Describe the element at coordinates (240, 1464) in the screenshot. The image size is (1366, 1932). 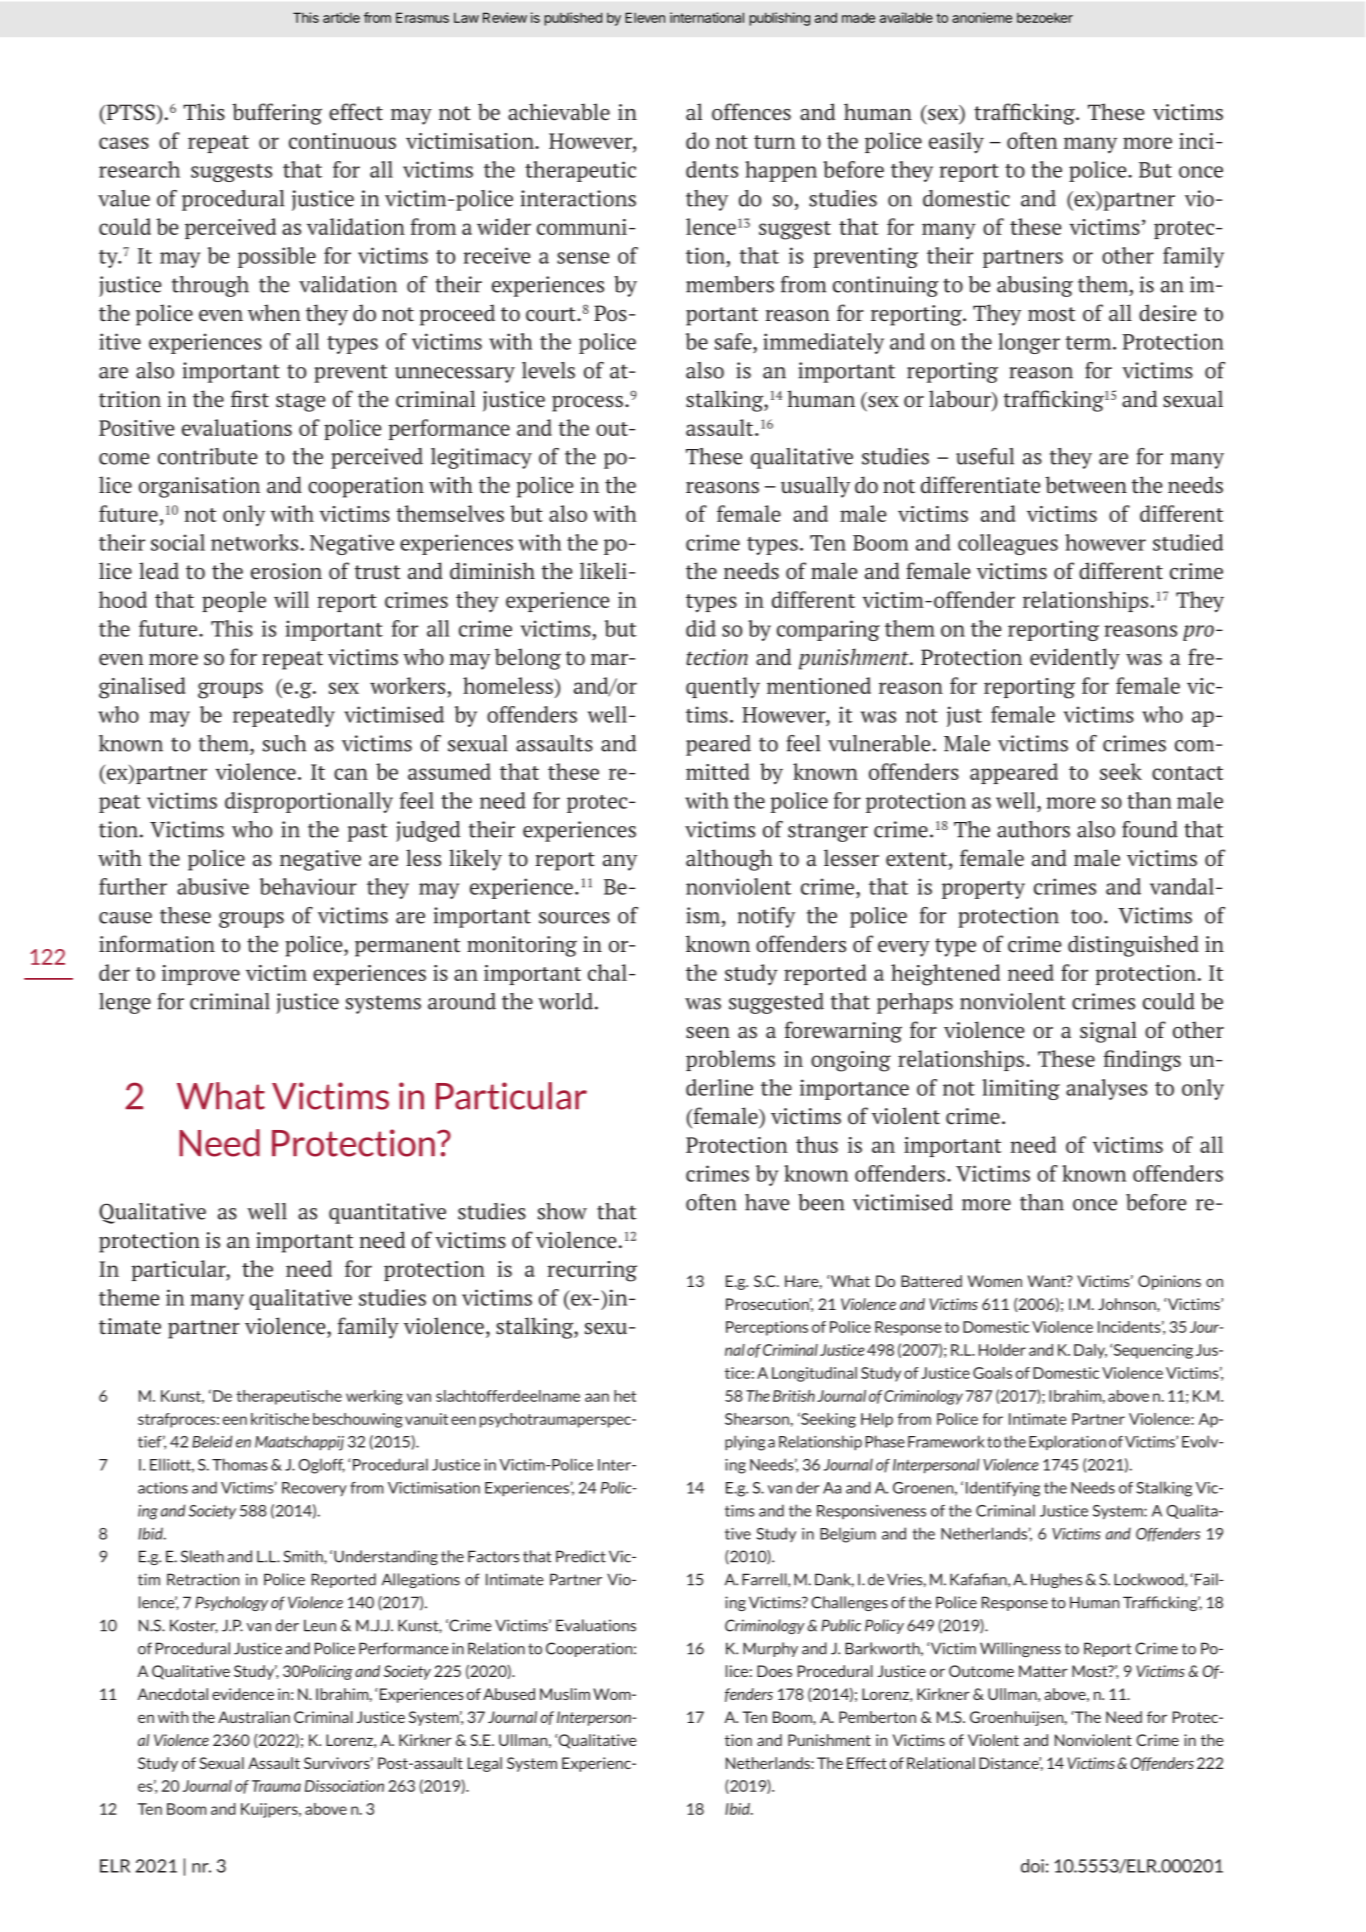
I see `Thomas` at that location.
